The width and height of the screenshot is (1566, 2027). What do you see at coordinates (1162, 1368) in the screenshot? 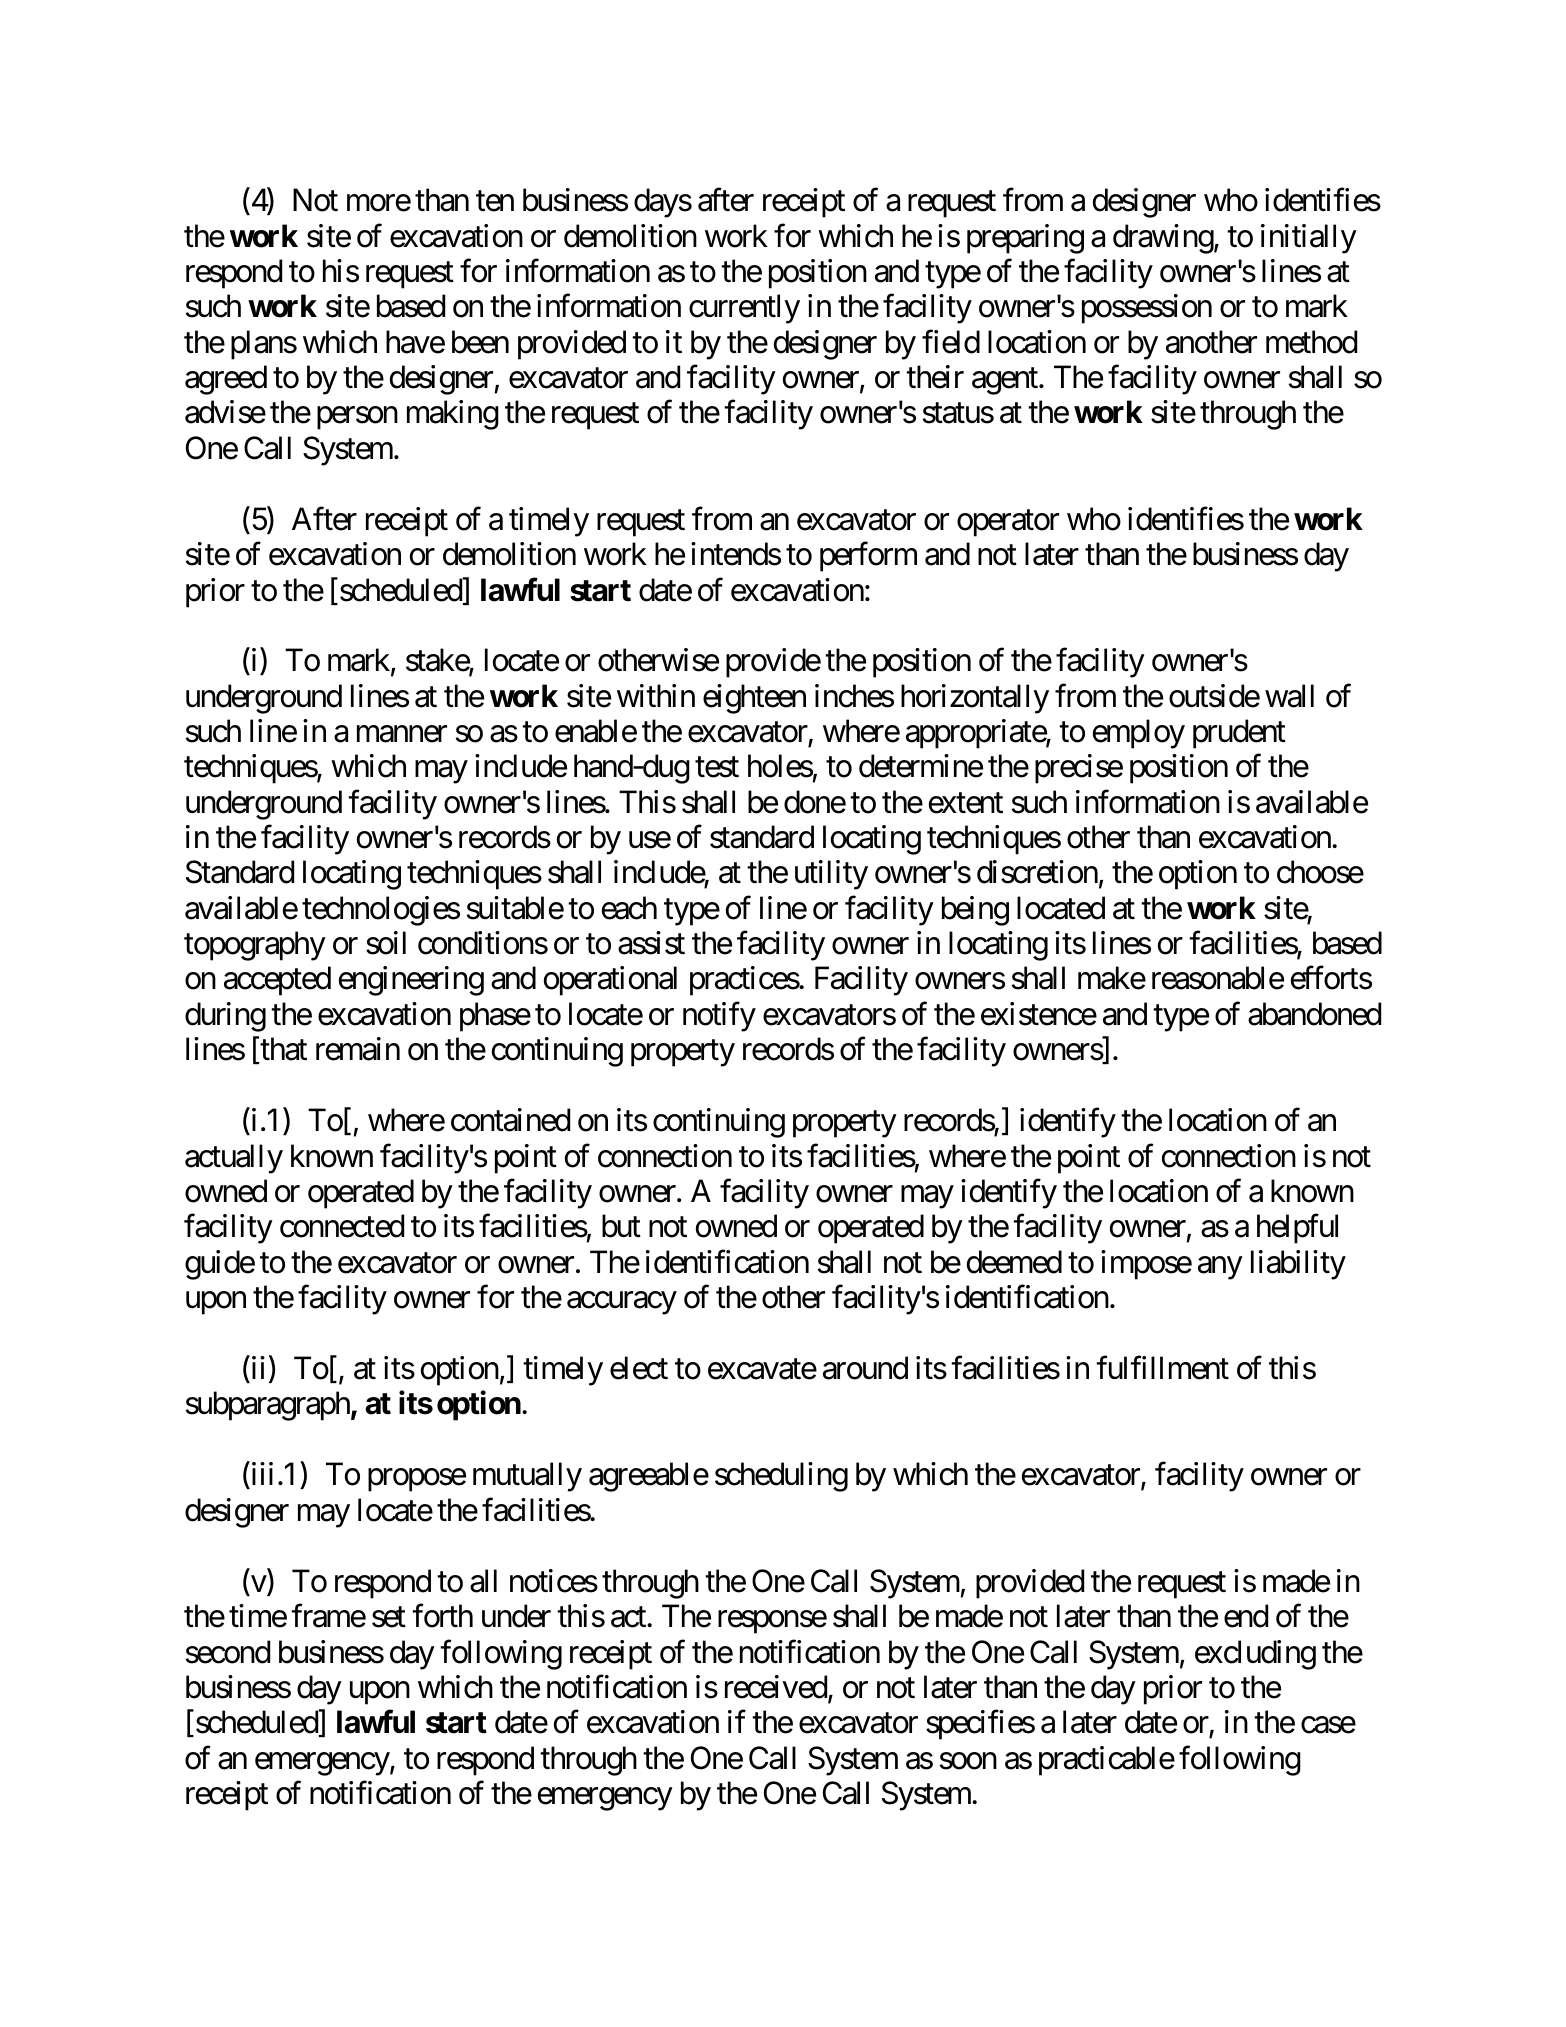
I see `fulfillment` at bounding box center [1162, 1368].
